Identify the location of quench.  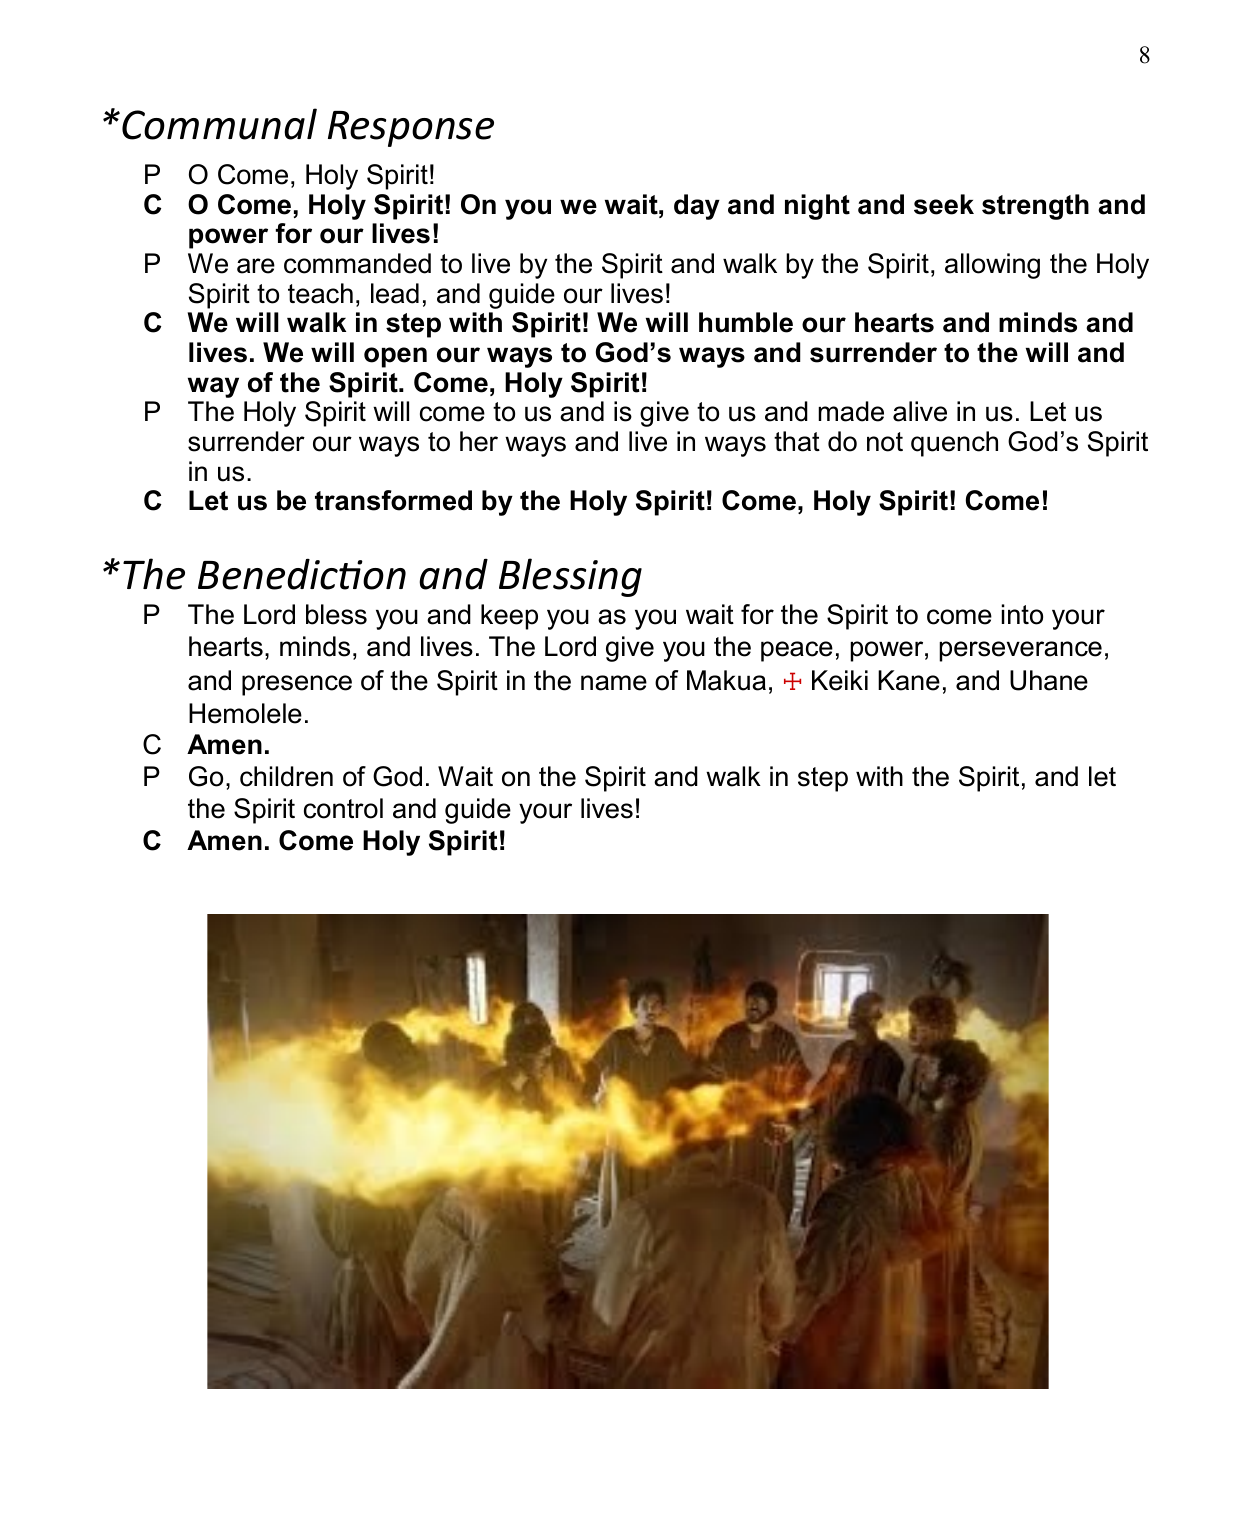
(954, 444).
